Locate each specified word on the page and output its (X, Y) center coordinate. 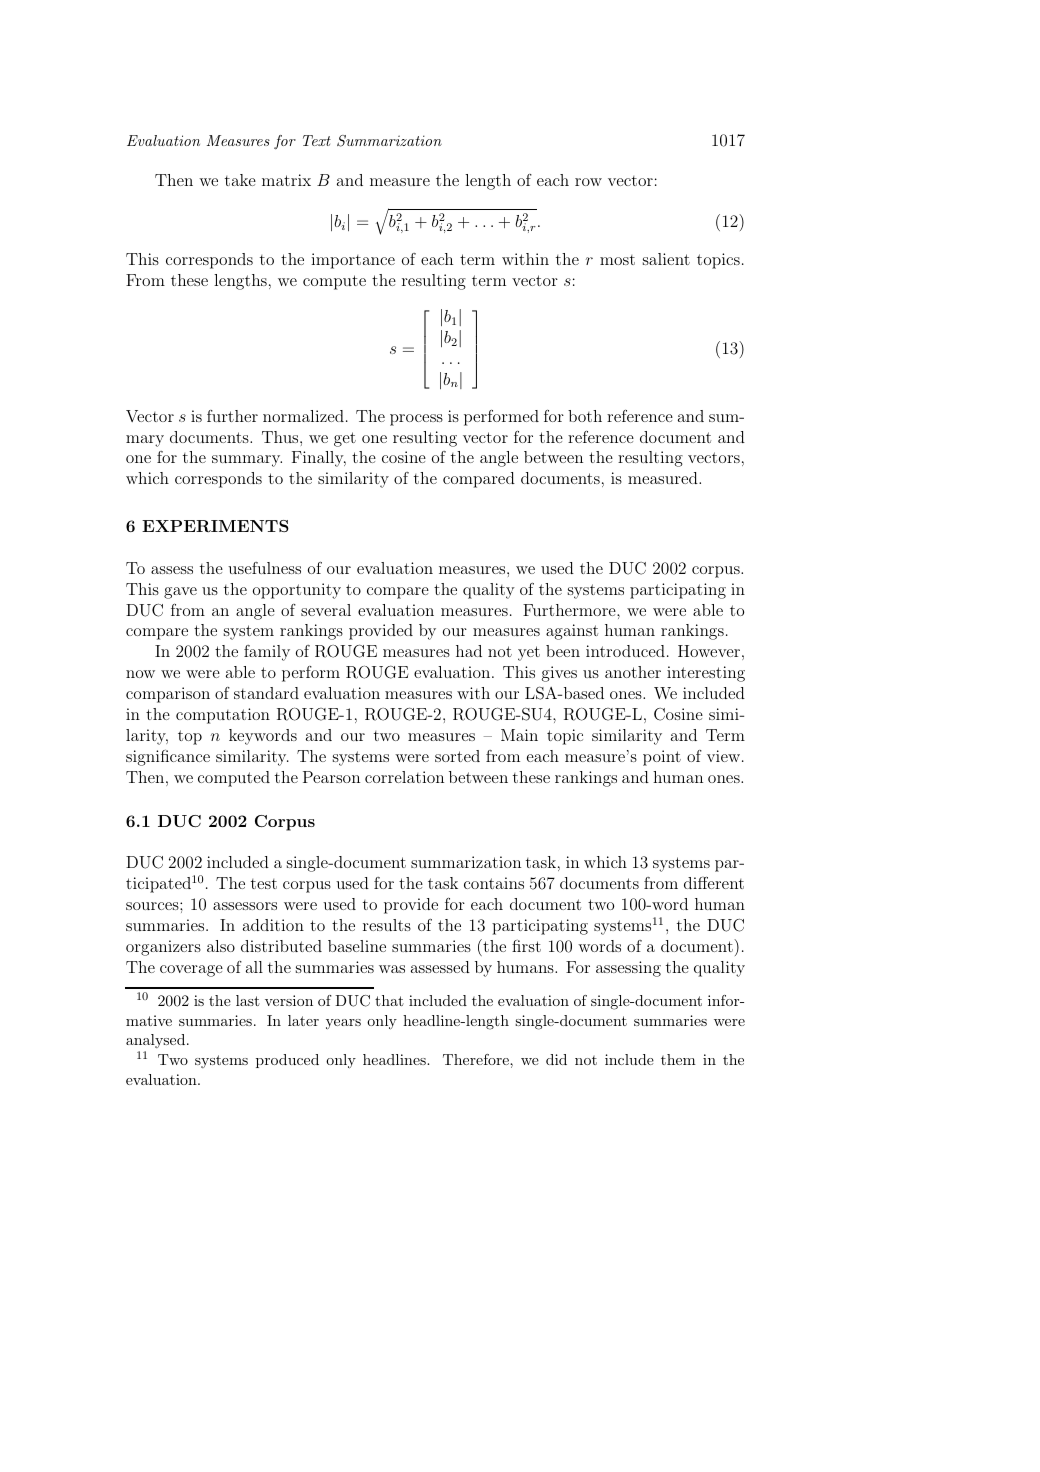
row (588, 182)
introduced (625, 651)
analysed (157, 1043)
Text (317, 140)
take (240, 180)
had (469, 651)
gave (180, 593)
